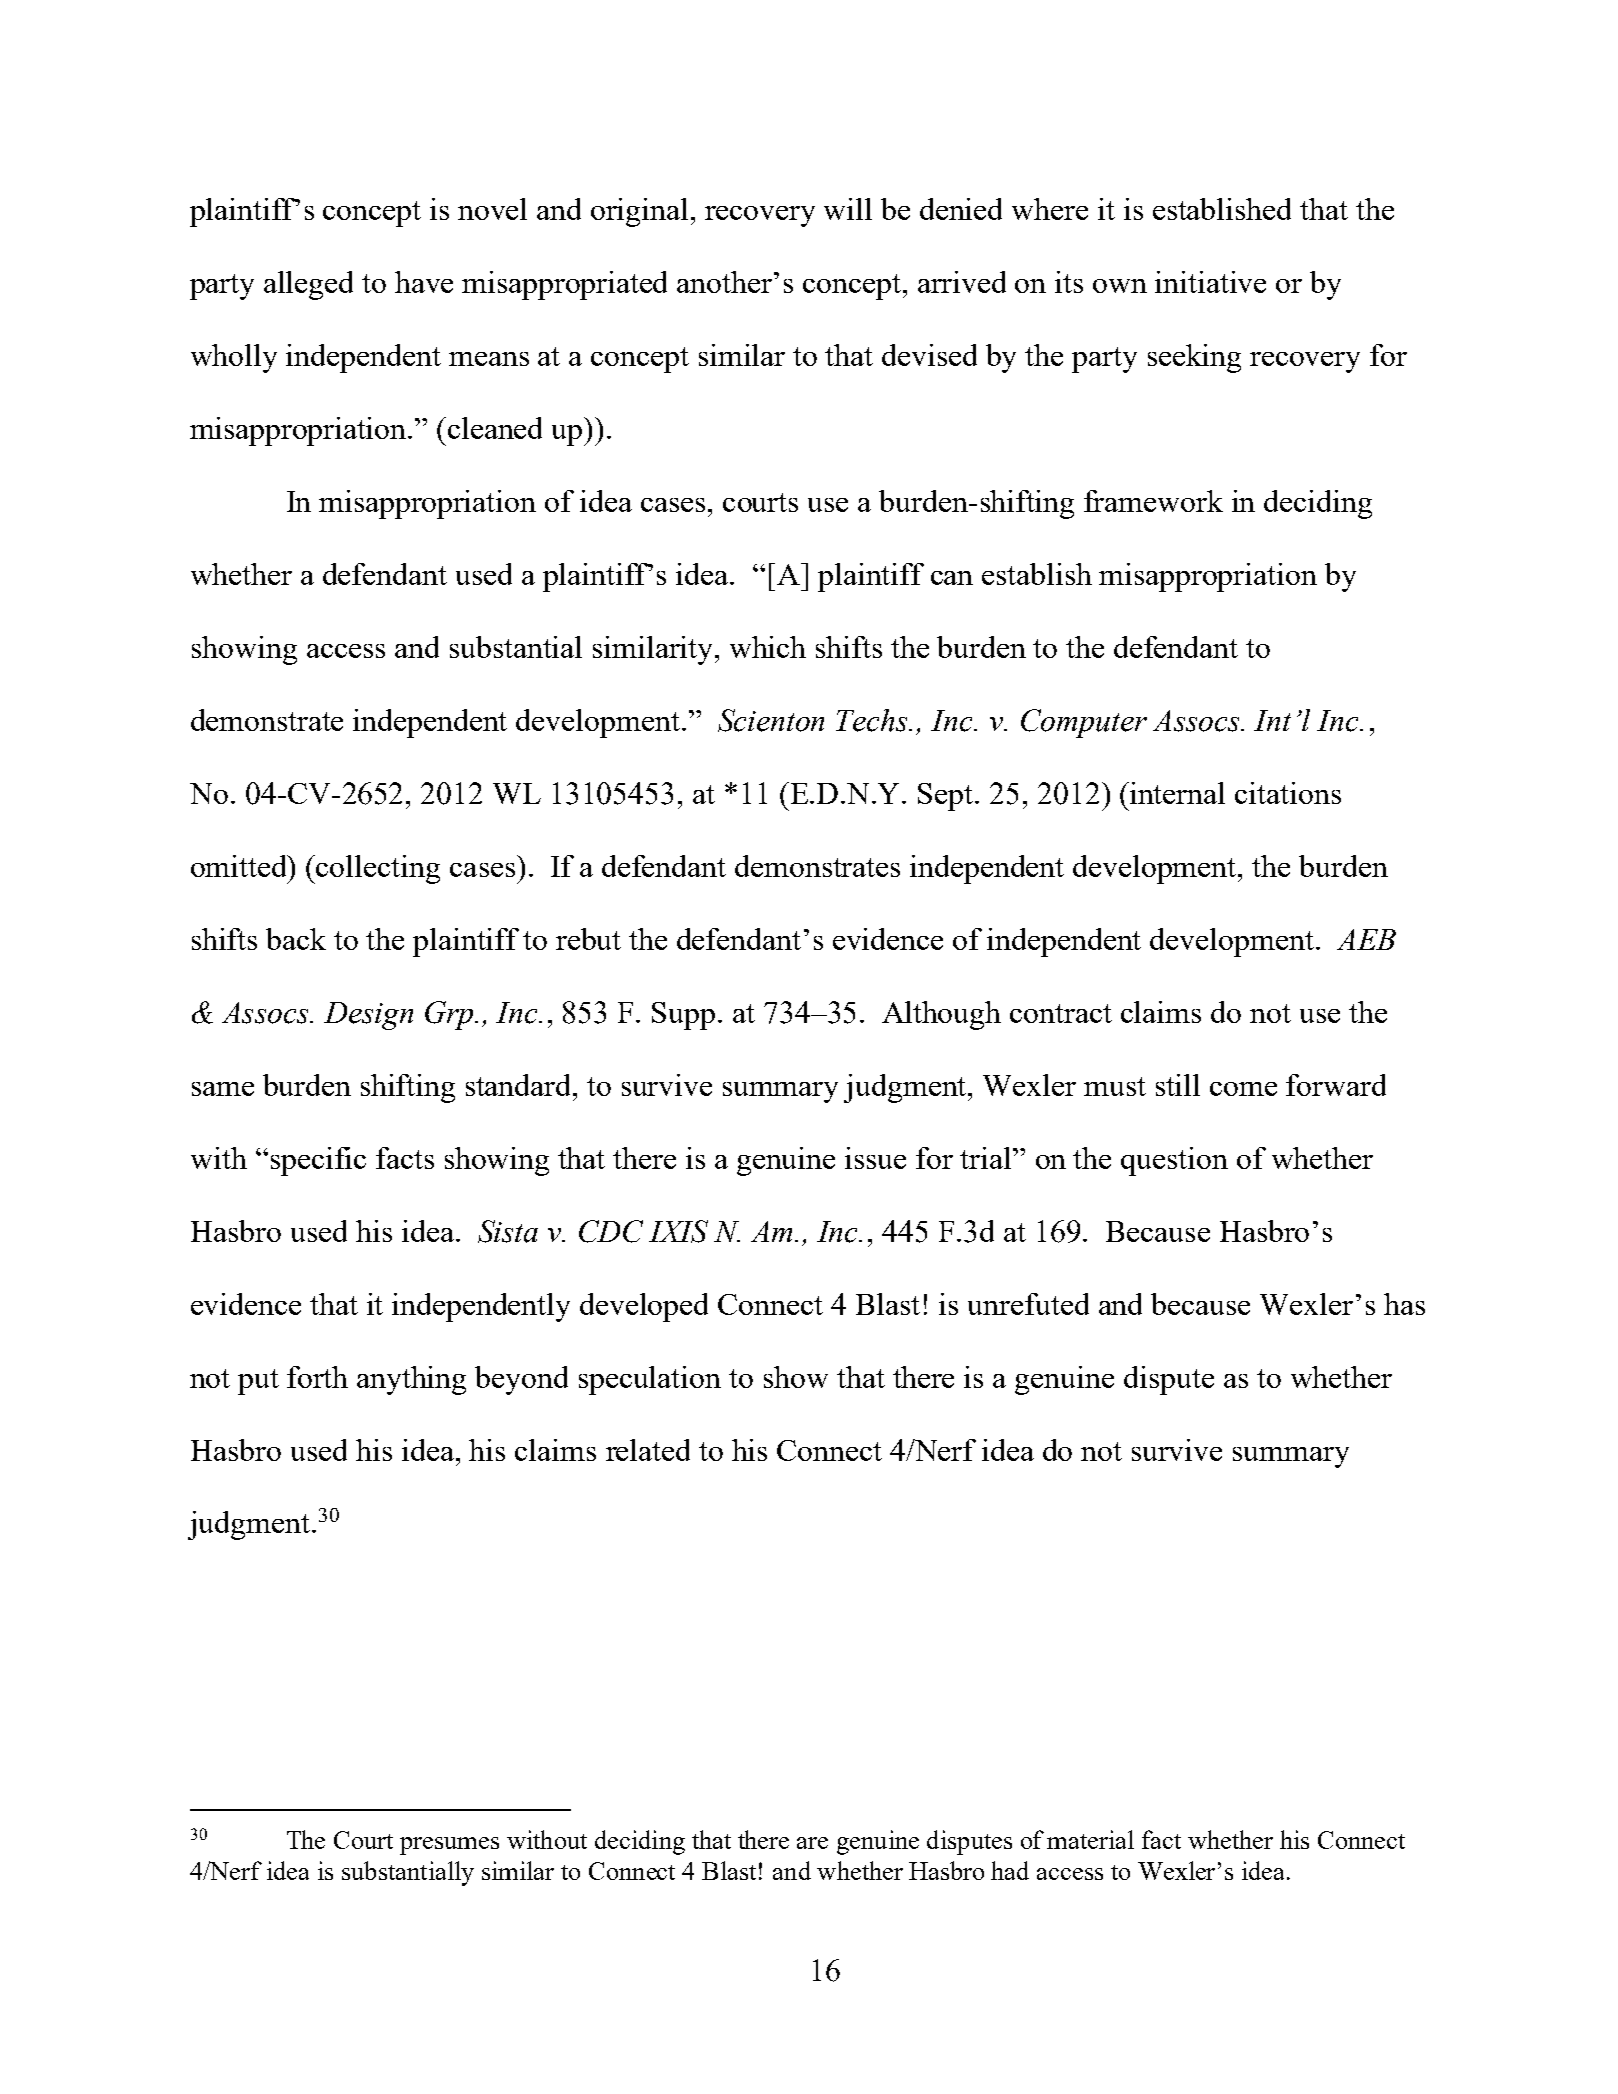  Describe the element at coordinates (644, 1307) in the screenshot. I see `developed` at that location.
